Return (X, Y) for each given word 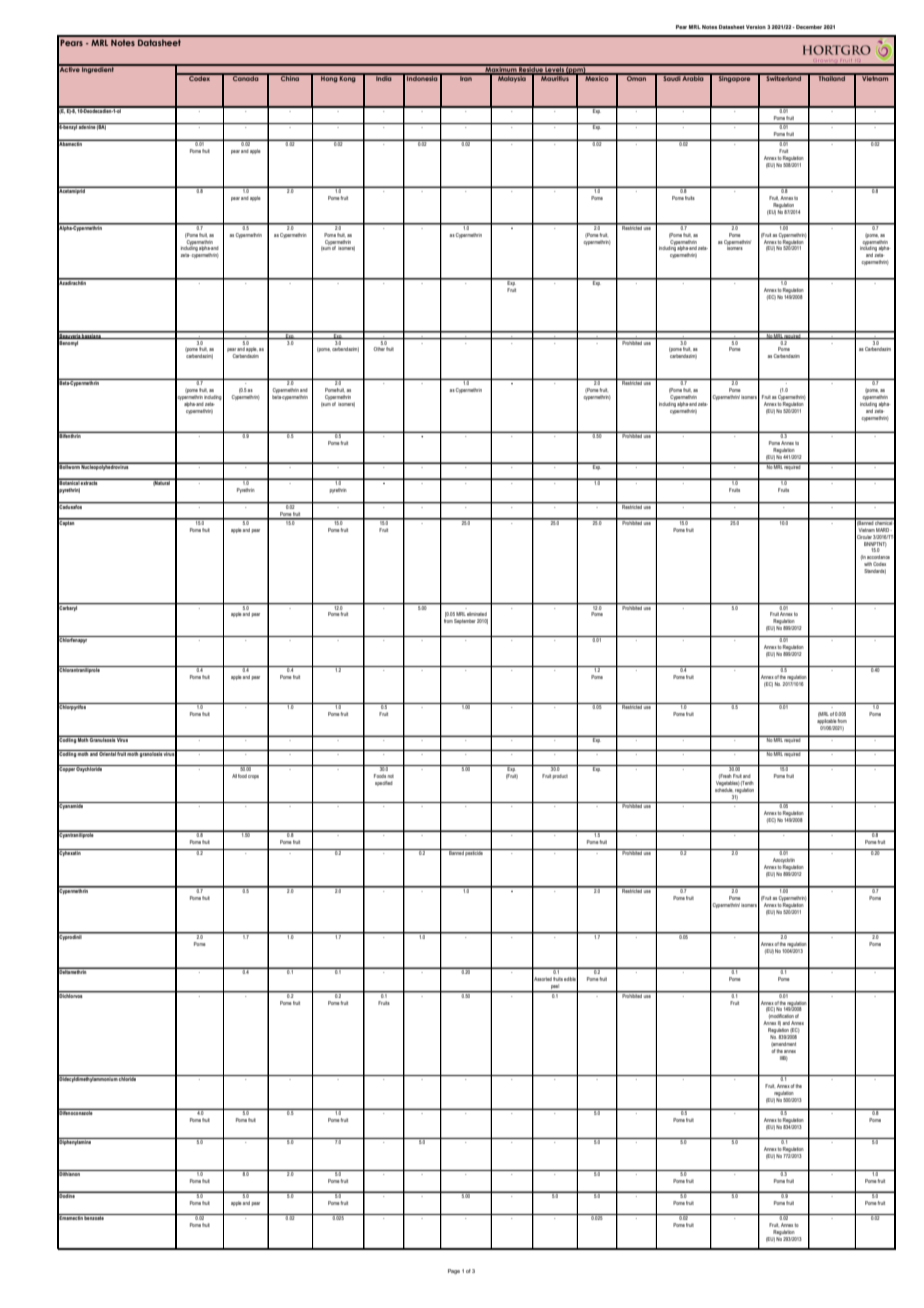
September (465, 621)
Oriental (107, 753)
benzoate (94, 1217)
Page (454, 1271)
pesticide (474, 852)
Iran (466, 77)
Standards (875, 571)
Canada (246, 77)
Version (756, 27)
